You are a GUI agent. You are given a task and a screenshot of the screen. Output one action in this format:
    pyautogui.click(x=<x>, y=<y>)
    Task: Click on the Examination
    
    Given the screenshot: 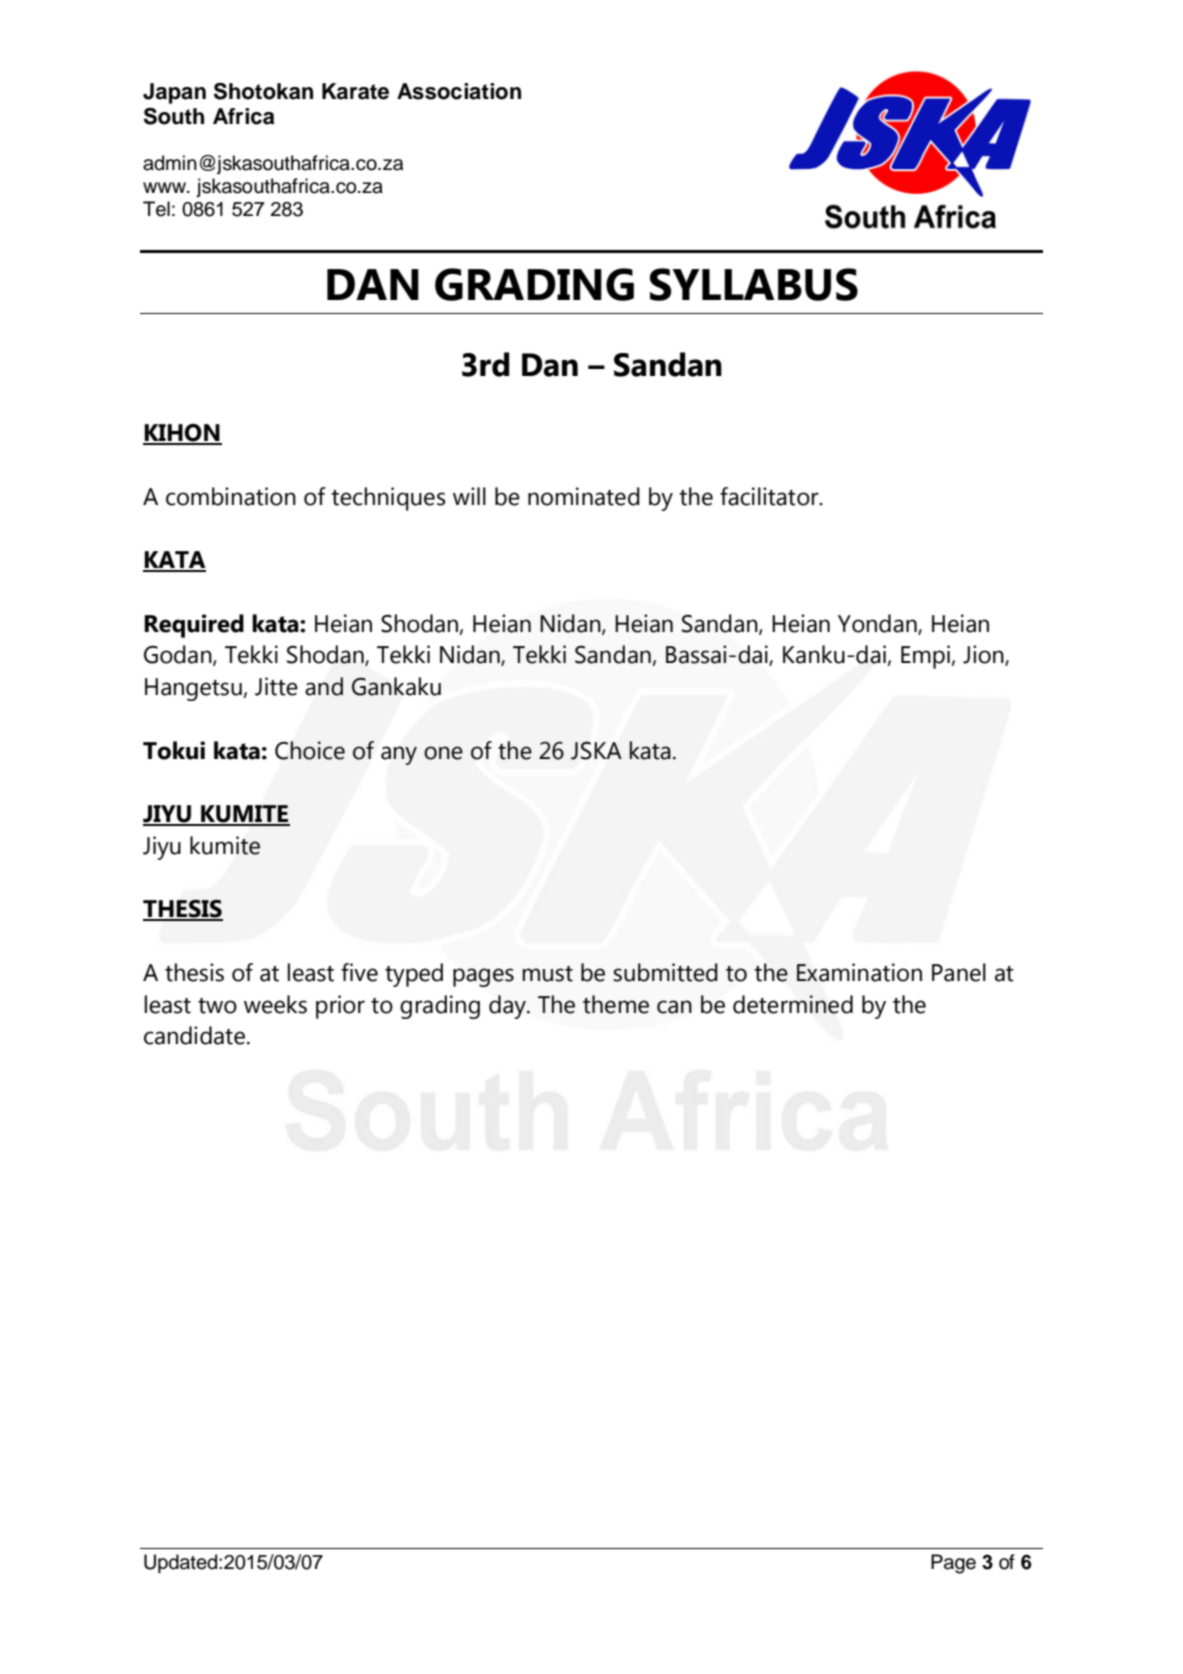 What is the action you would take?
    pyautogui.click(x=859, y=972)
